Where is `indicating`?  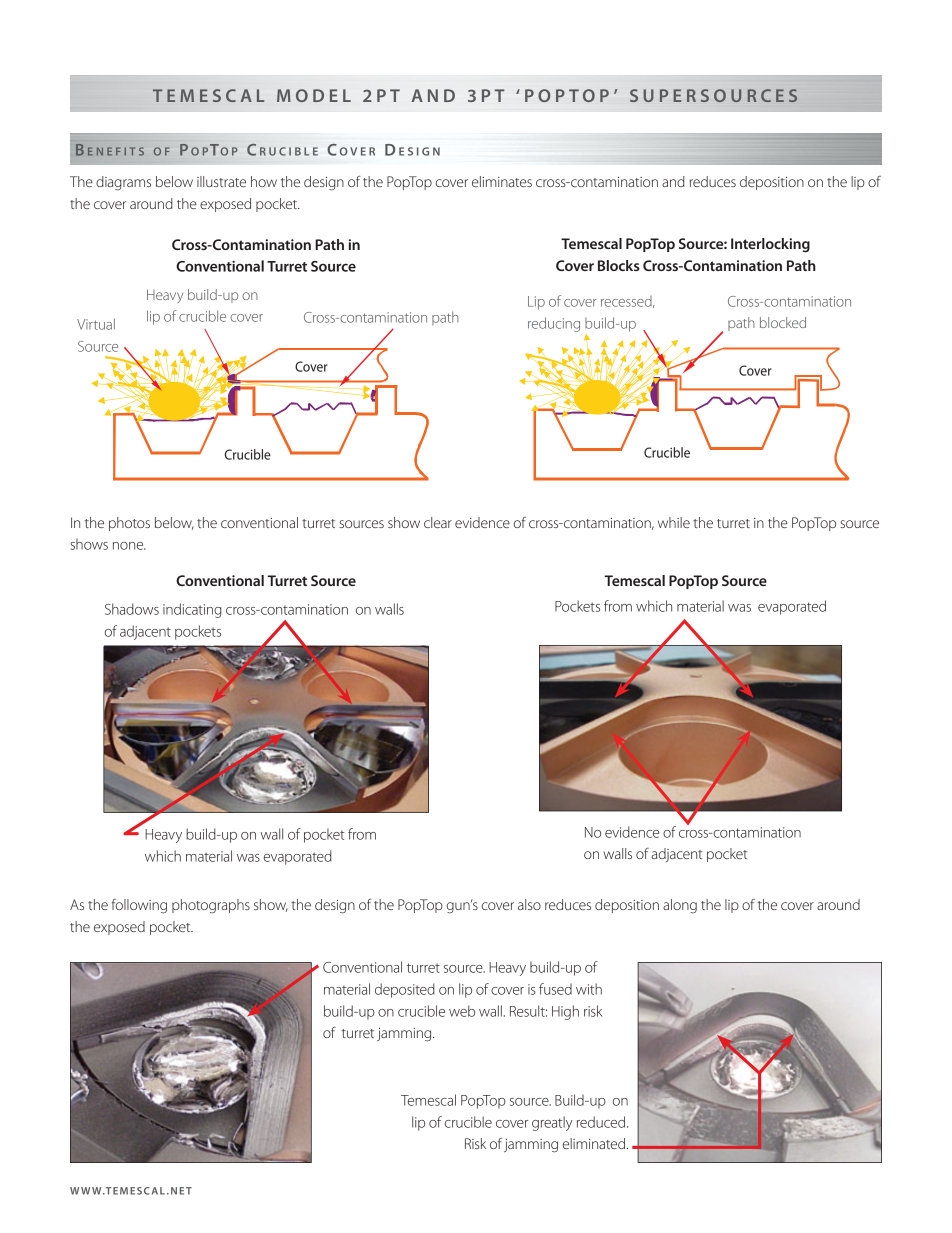
indicating is located at coordinates (192, 610).
